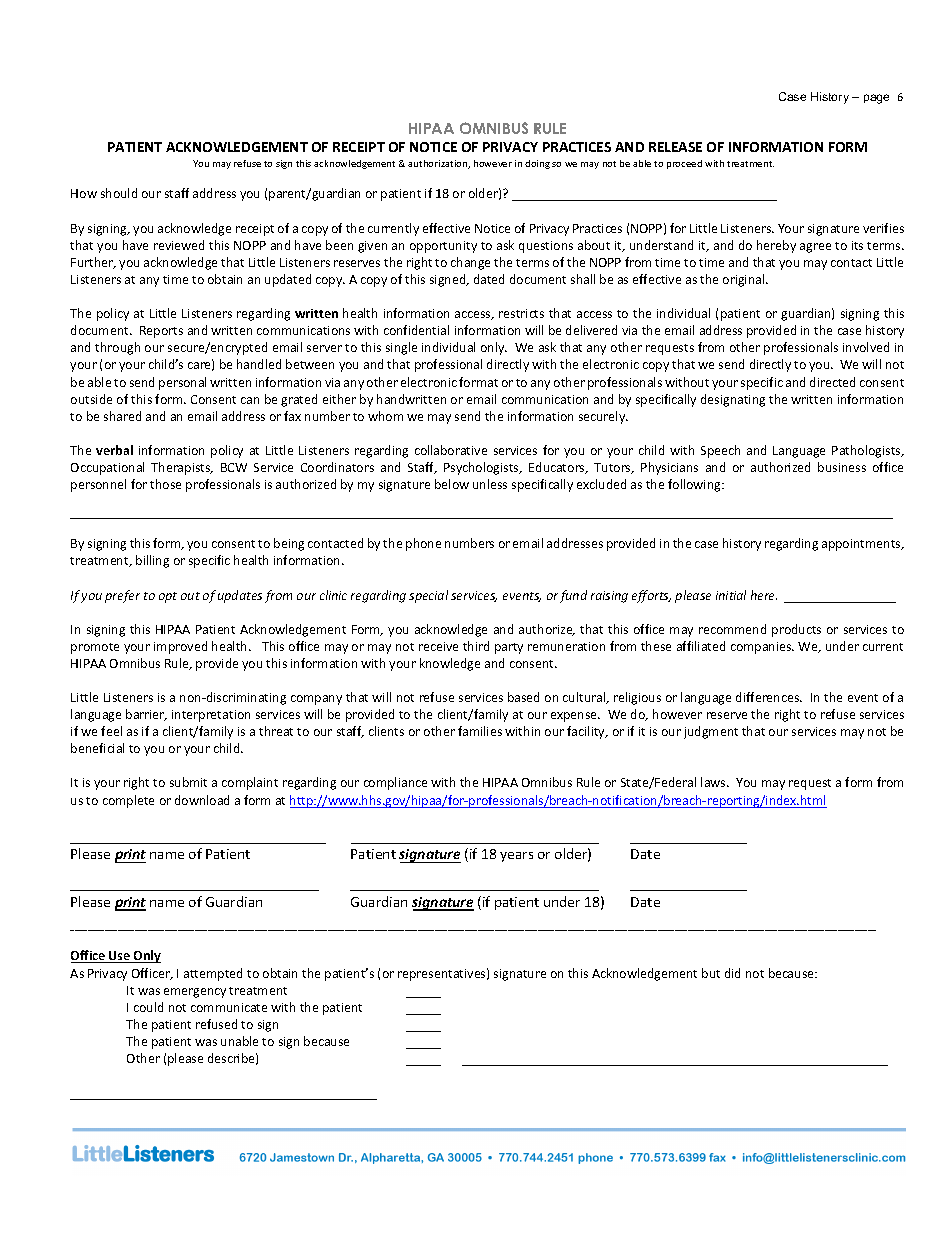  What do you see at coordinates (745, 280) in the image?
I see `original` at bounding box center [745, 280].
